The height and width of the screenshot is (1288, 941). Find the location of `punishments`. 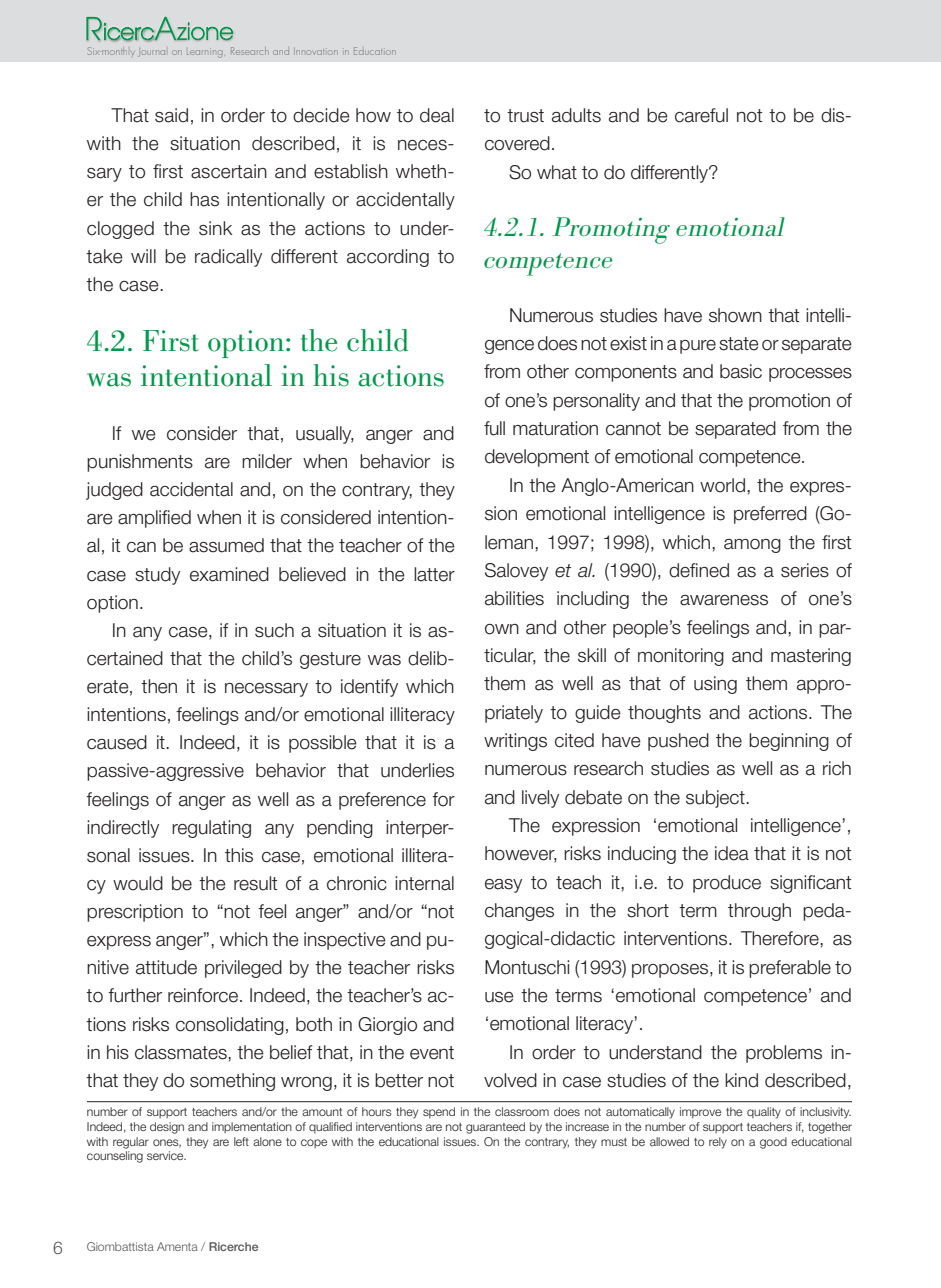

punishments is located at coordinates (140, 463).
